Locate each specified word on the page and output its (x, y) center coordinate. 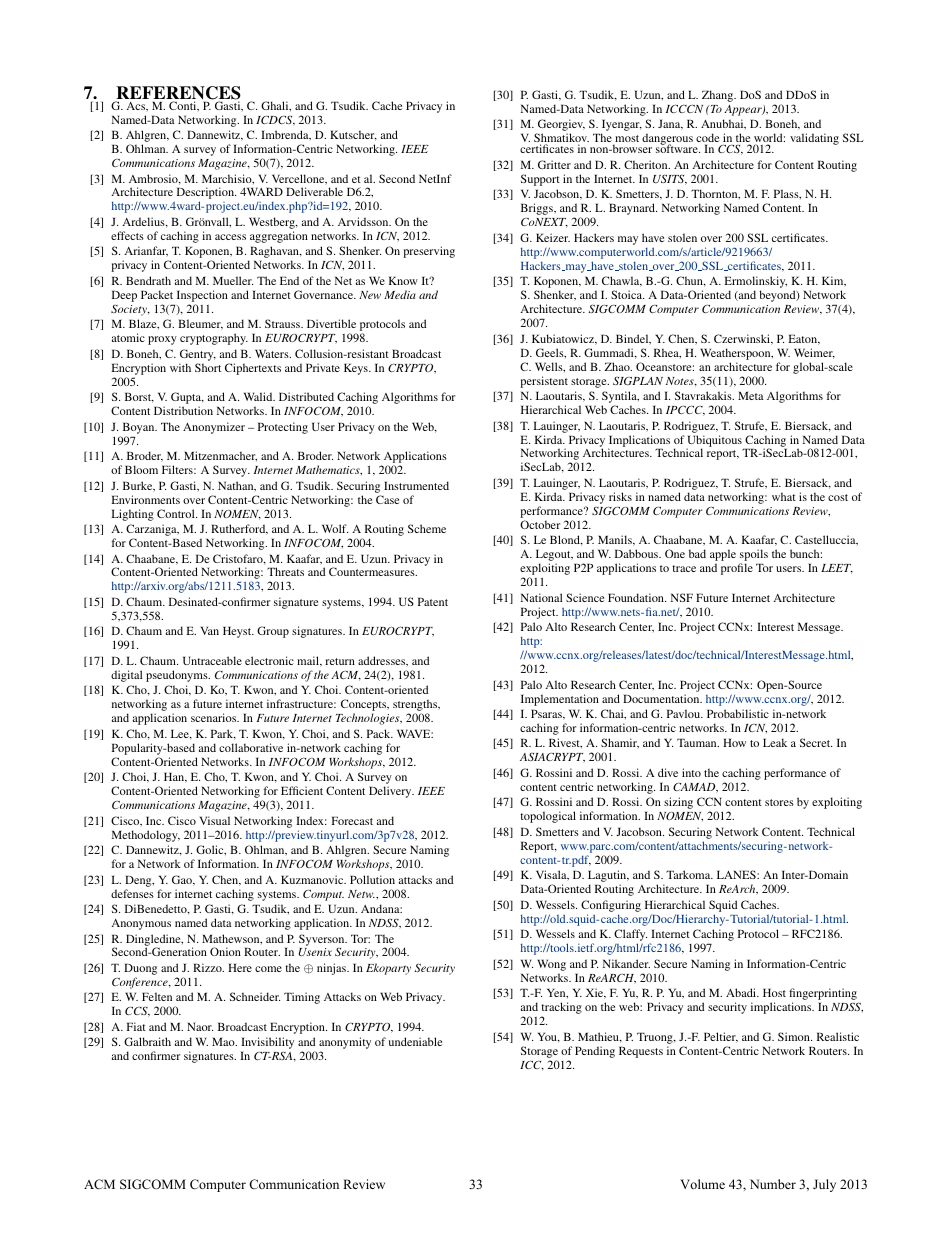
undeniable (415, 1041)
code (707, 139)
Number (773, 1184)
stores (779, 802)
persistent (544, 382)
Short (208, 367)
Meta (751, 395)
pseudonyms (178, 676)
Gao (183, 880)
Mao (224, 1041)
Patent (433, 601)
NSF (682, 597)
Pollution (372, 879)
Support (540, 180)
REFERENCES (178, 94)
